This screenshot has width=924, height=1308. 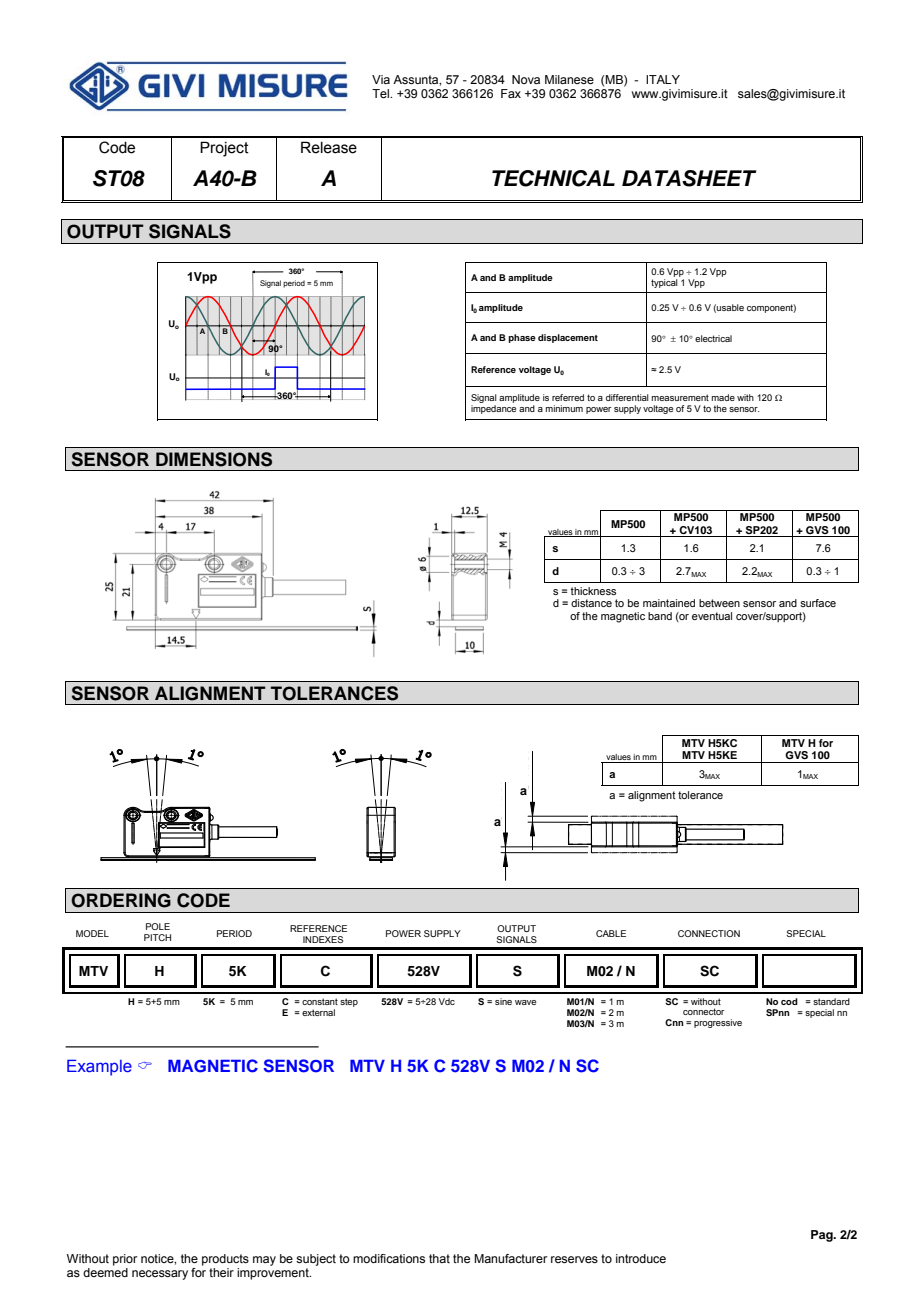 I want to click on Pag, so click(x=823, y=1236).
